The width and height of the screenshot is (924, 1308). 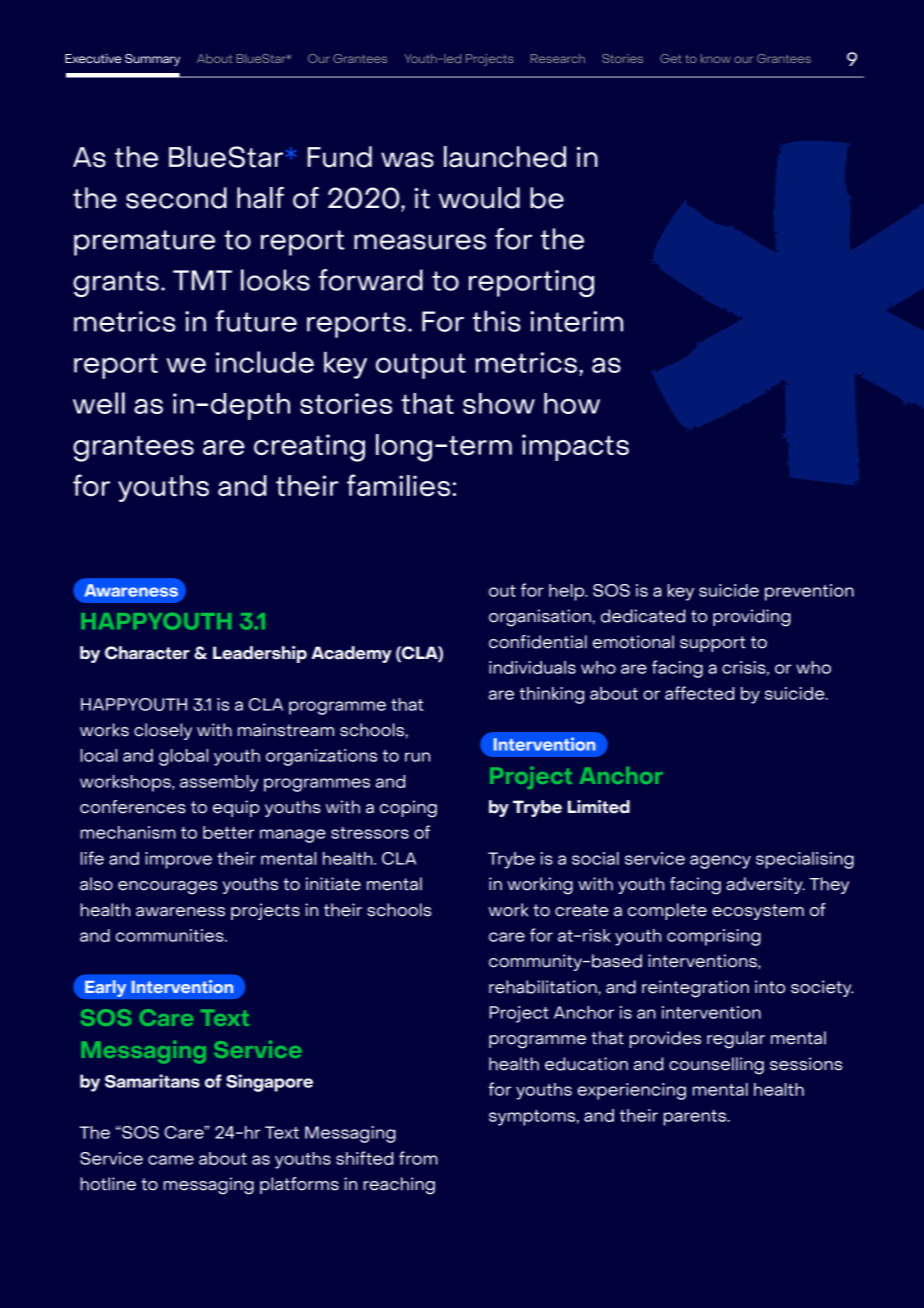 I want to click on organisation, so click(x=540, y=618).
